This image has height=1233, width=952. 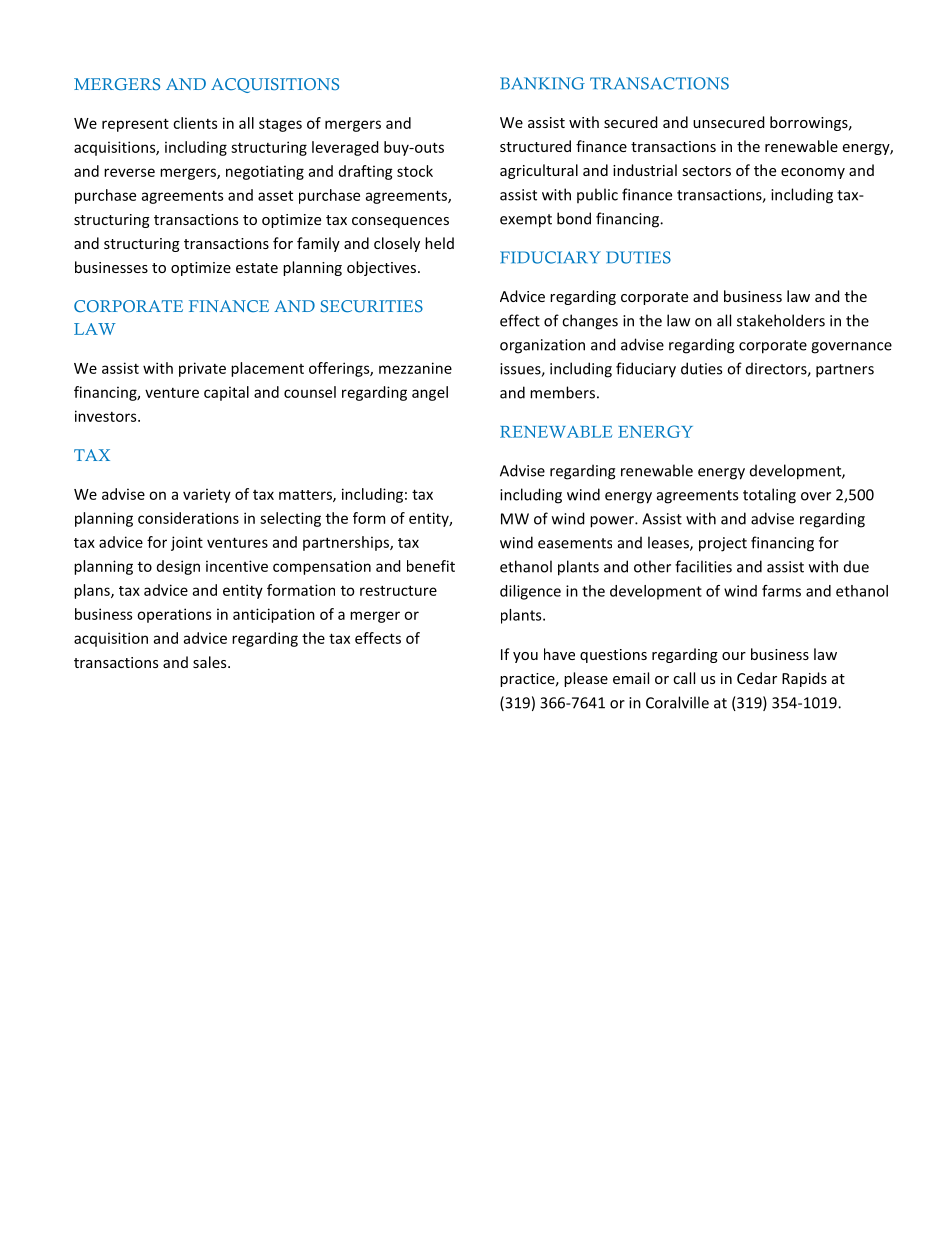 What do you see at coordinates (439, 243) in the image?
I see `held` at bounding box center [439, 243].
